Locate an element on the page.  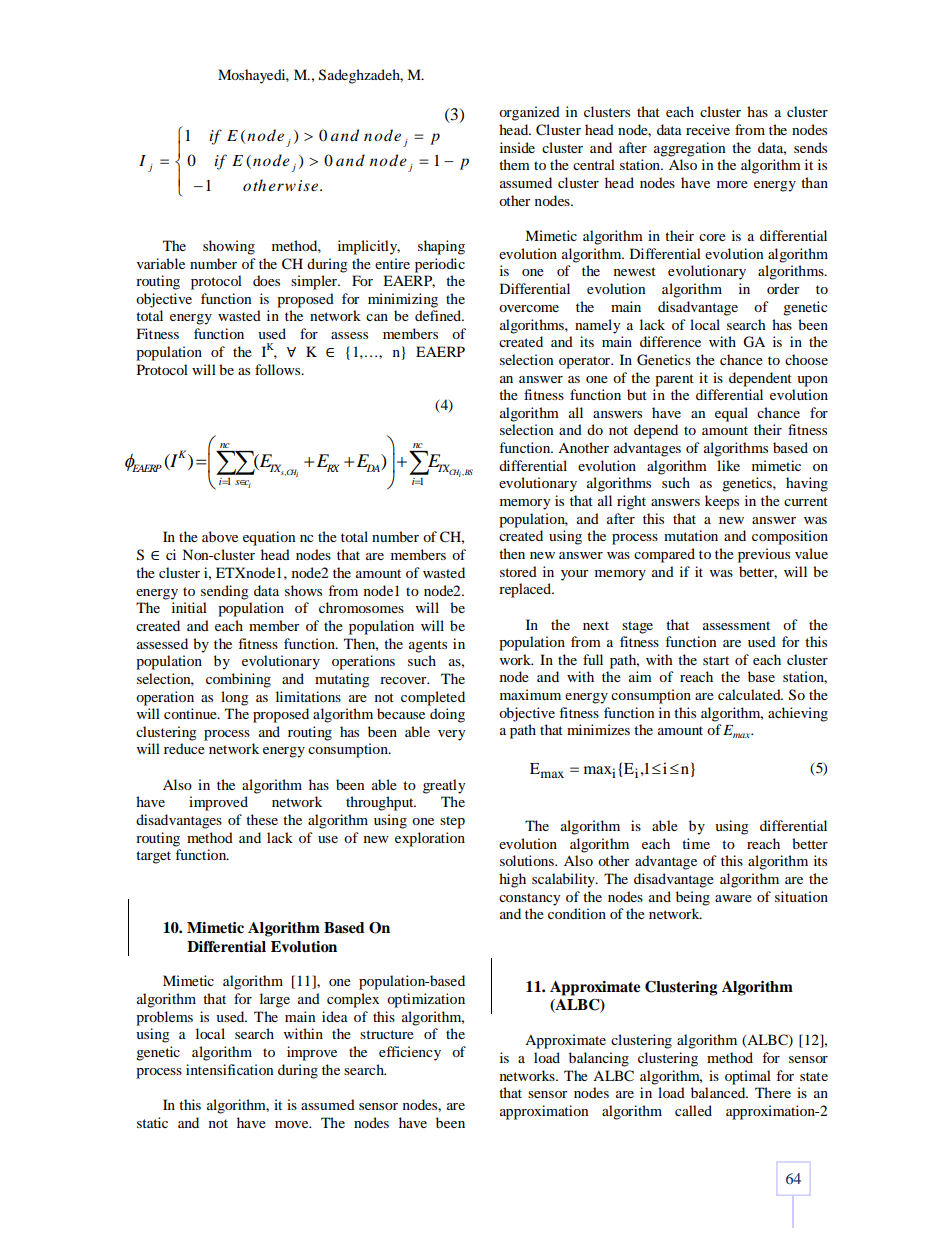
high is located at coordinates (512, 880).
